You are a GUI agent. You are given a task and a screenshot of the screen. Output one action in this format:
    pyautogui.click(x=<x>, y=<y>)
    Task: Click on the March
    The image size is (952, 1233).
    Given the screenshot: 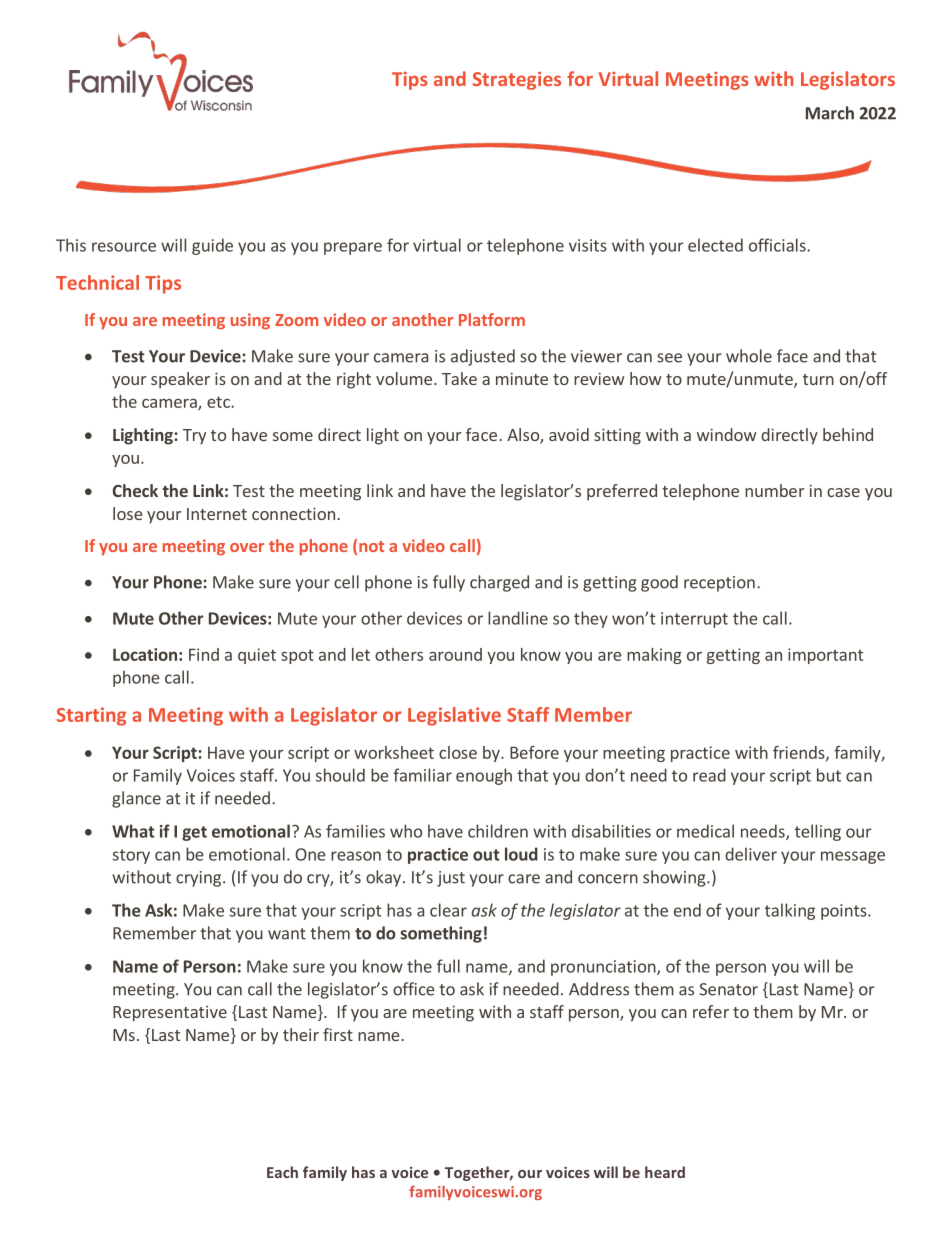 What is the action you would take?
    pyautogui.click(x=830, y=113)
